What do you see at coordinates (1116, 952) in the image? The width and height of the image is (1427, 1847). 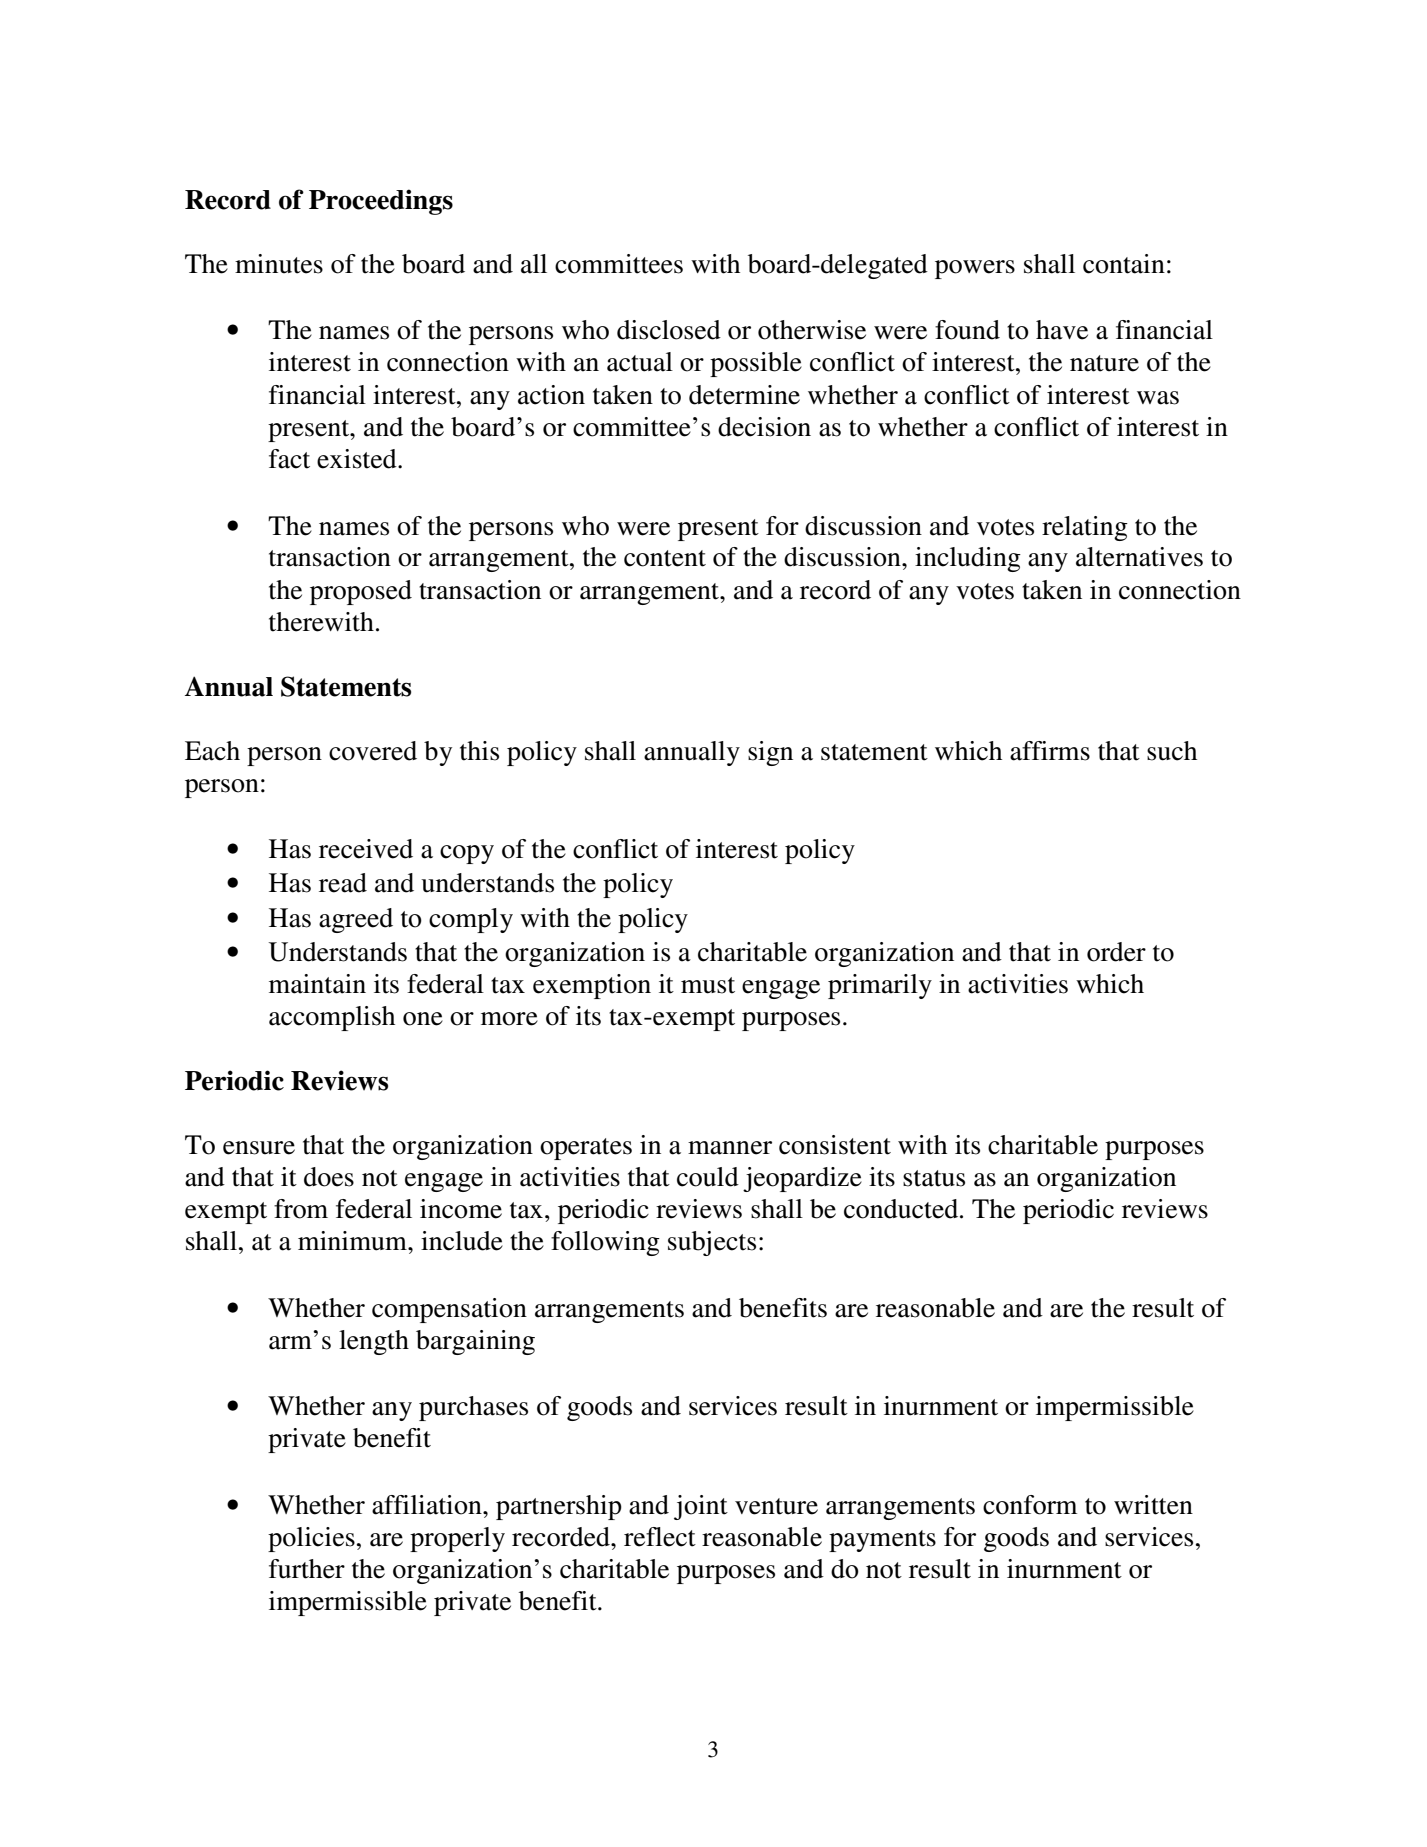 I see `order` at bounding box center [1116, 952].
